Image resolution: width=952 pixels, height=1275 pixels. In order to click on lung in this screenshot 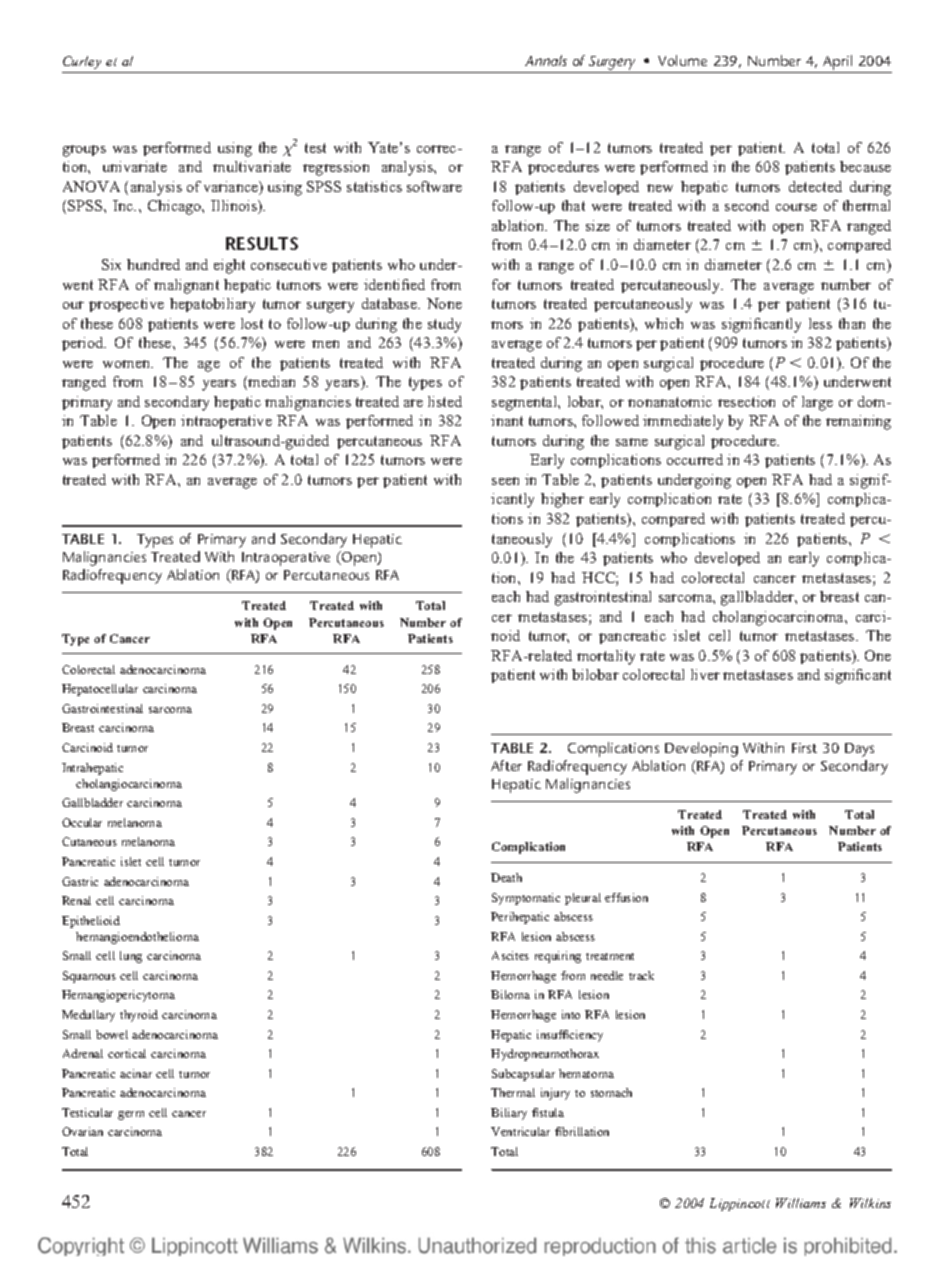, I will do `click(131, 957)`.
